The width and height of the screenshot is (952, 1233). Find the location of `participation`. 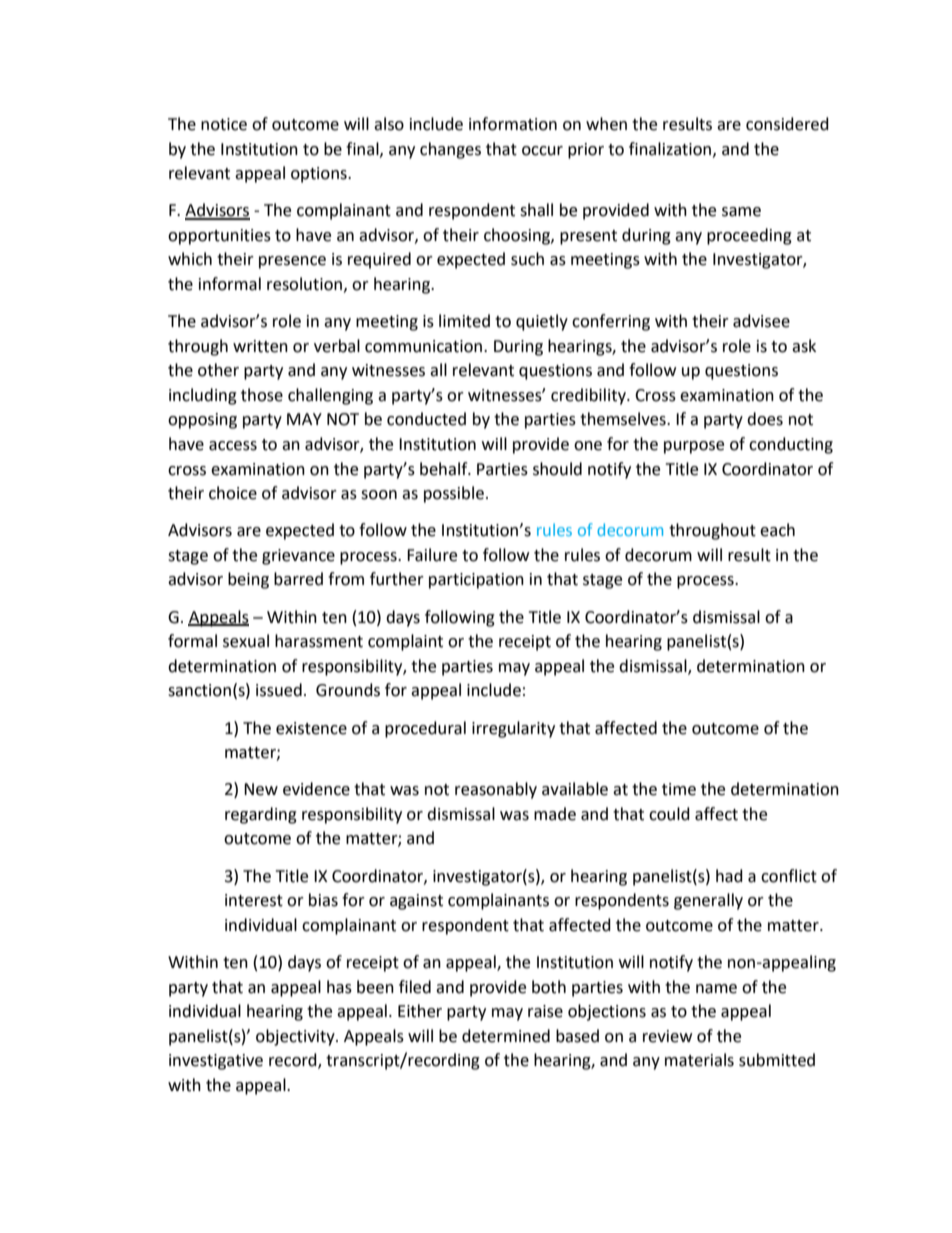

participation is located at coordinates (476, 581).
